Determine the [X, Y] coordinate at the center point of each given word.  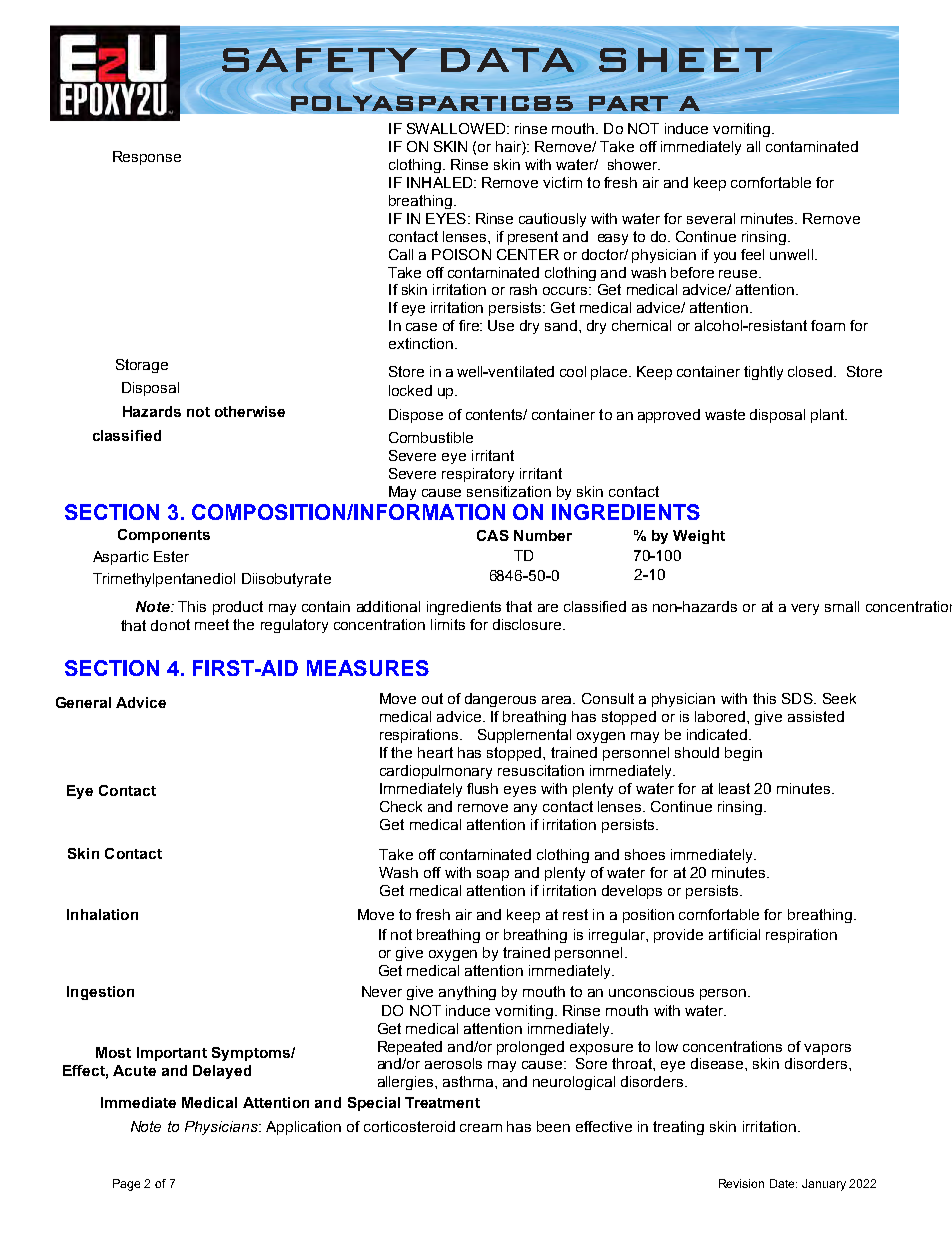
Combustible [431, 437]
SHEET [685, 60]
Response [147, 158]
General [83, 702]
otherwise [250, 411]
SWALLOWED [457, 128]
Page [126, 1185]
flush [482, 788]
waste [725, 414]
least [734, 788]
